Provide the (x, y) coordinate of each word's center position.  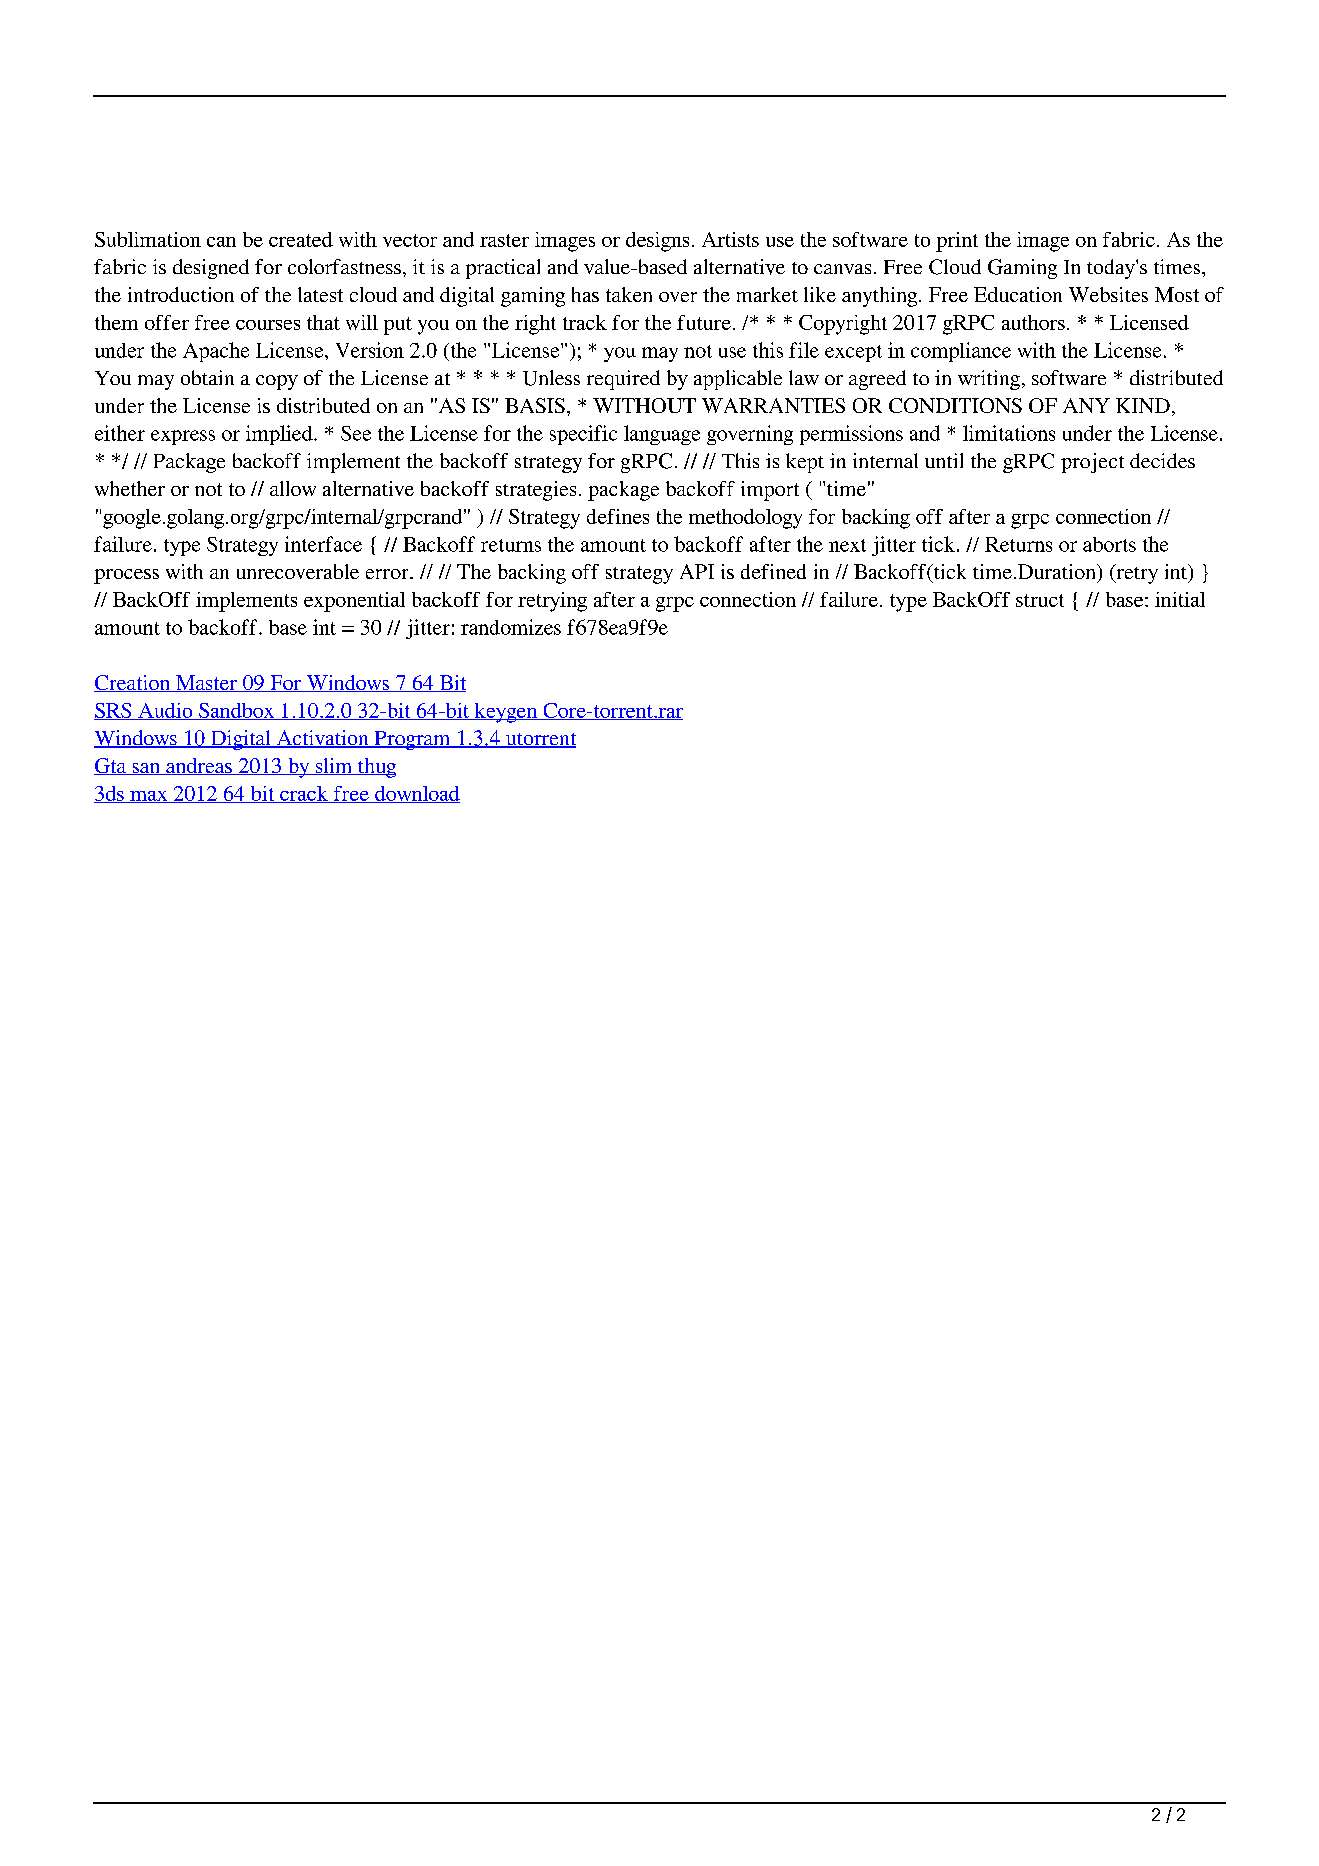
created (301, 239)
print (957, 242)
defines (618, 516)
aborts (1109, 544)
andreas (199, 766)
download (416, 794)
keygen (506, 713)
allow (293, 488)
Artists (730, 239)
